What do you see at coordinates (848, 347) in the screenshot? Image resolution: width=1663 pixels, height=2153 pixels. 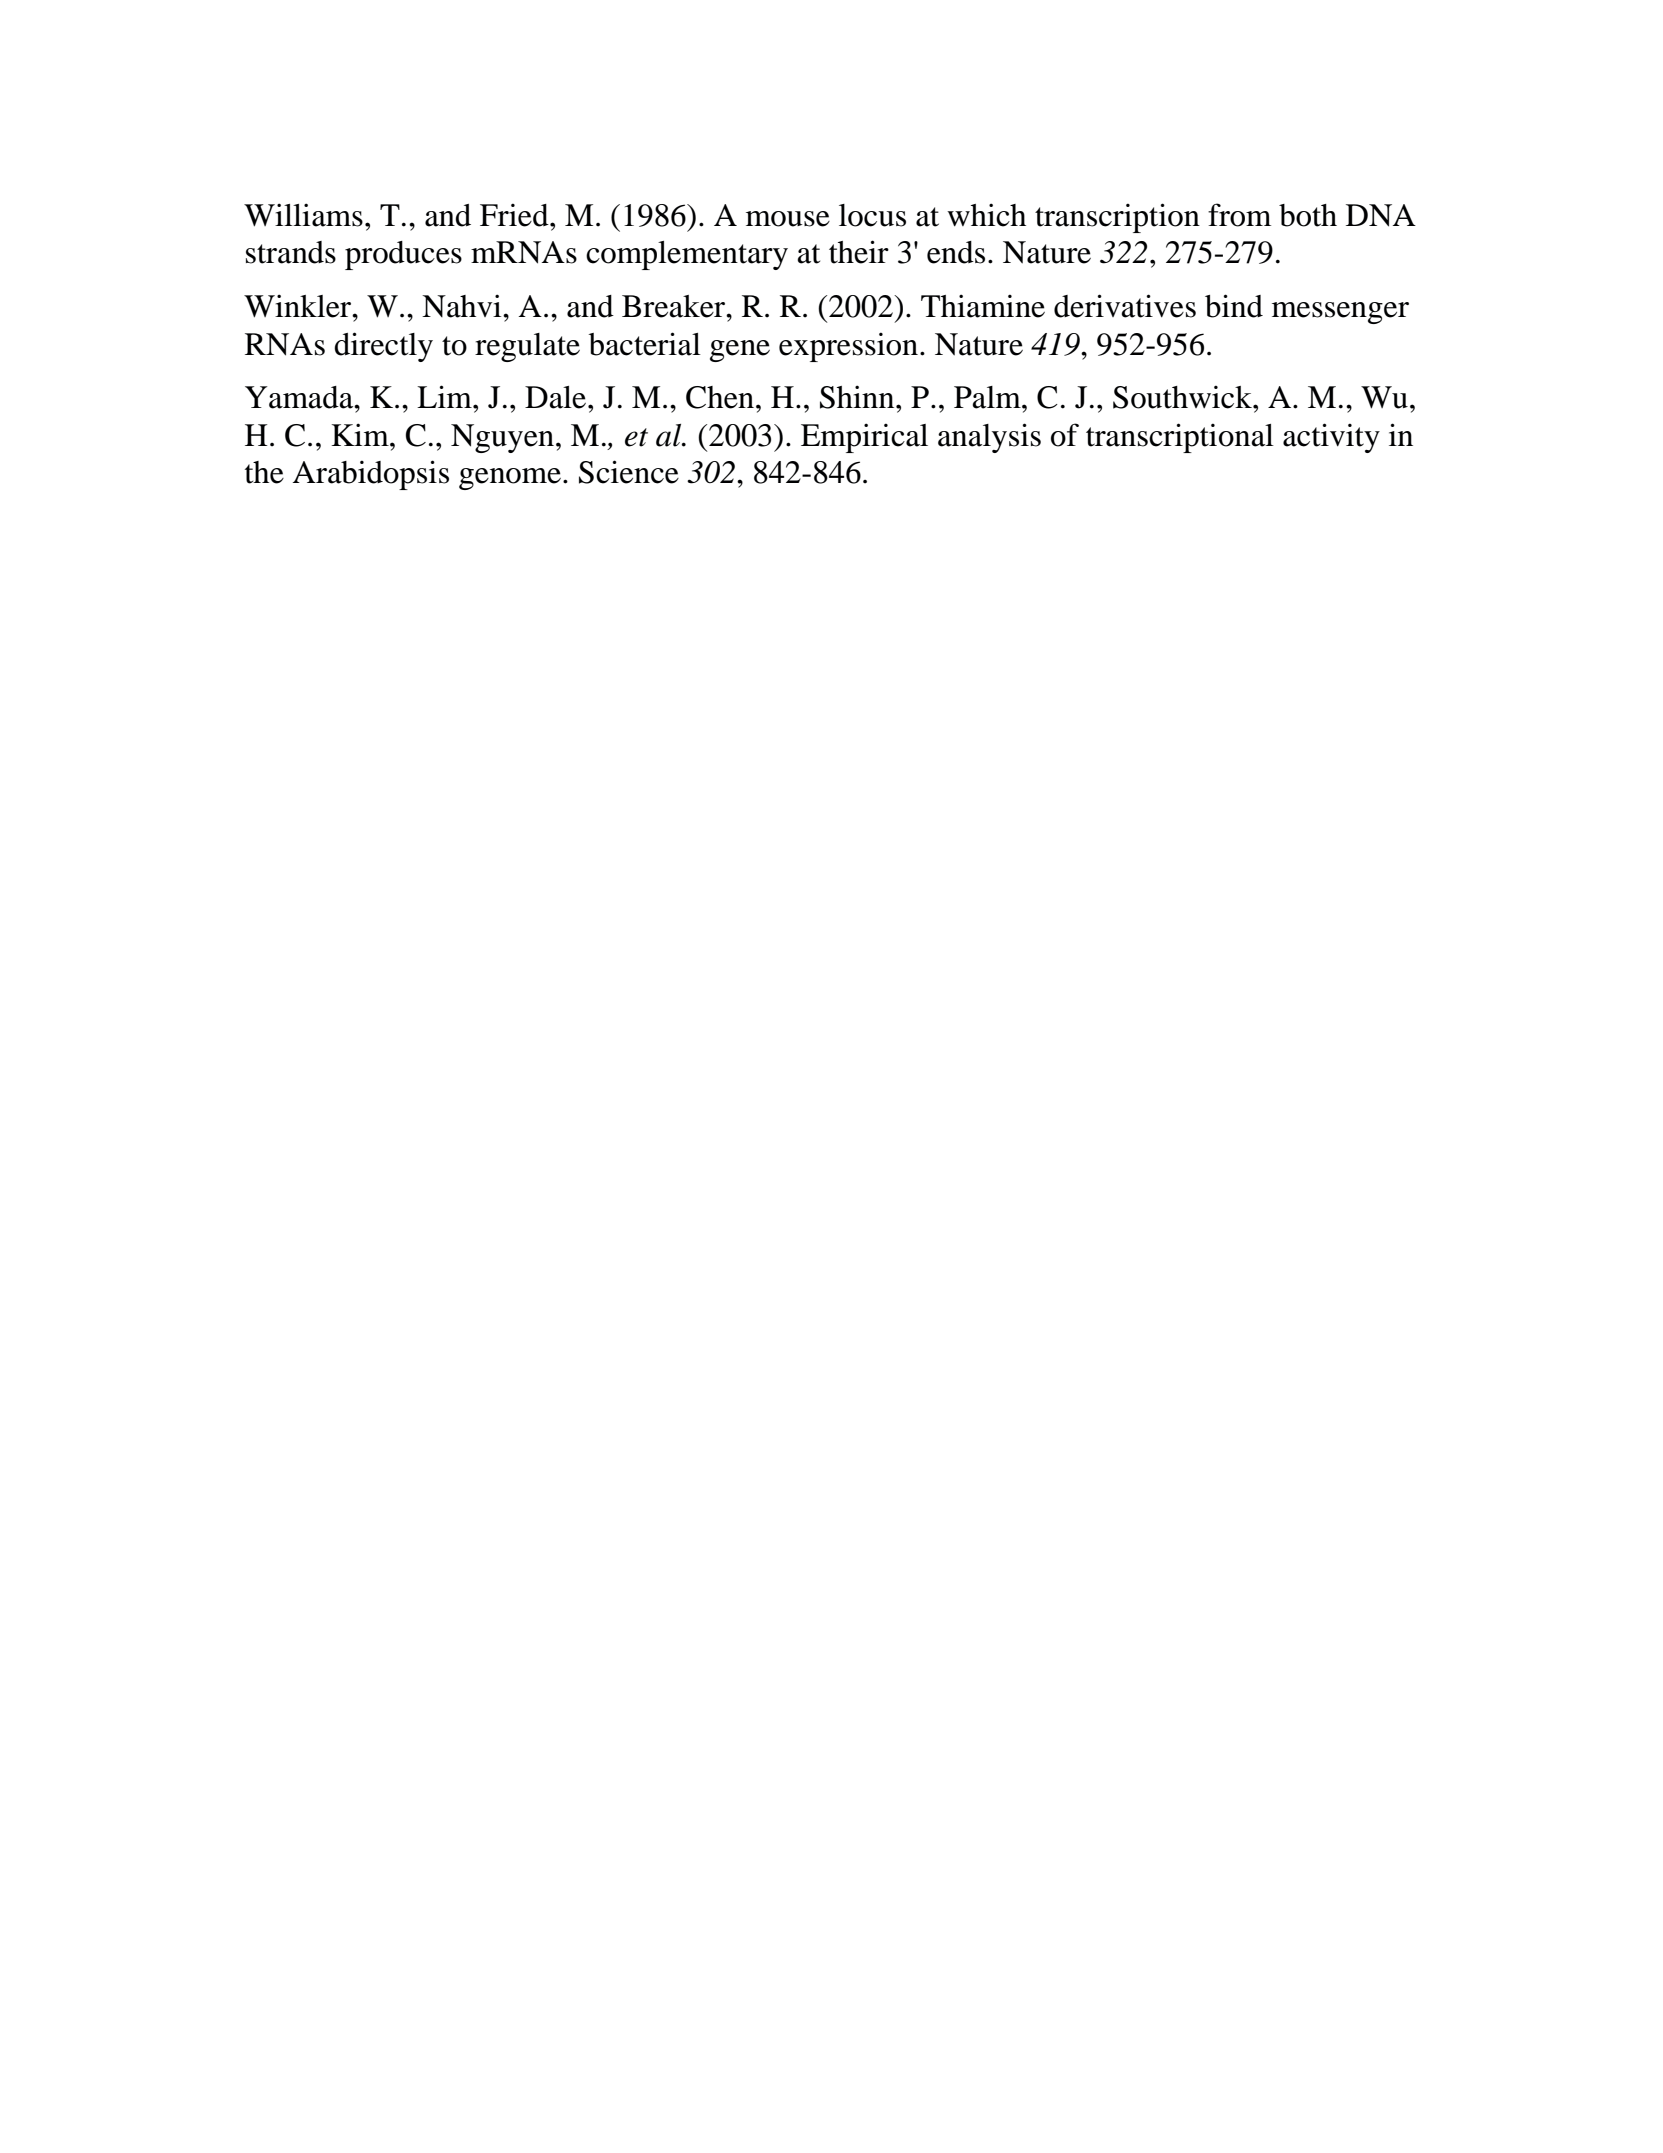 I see `expression` at bounding box center [848, 347].
